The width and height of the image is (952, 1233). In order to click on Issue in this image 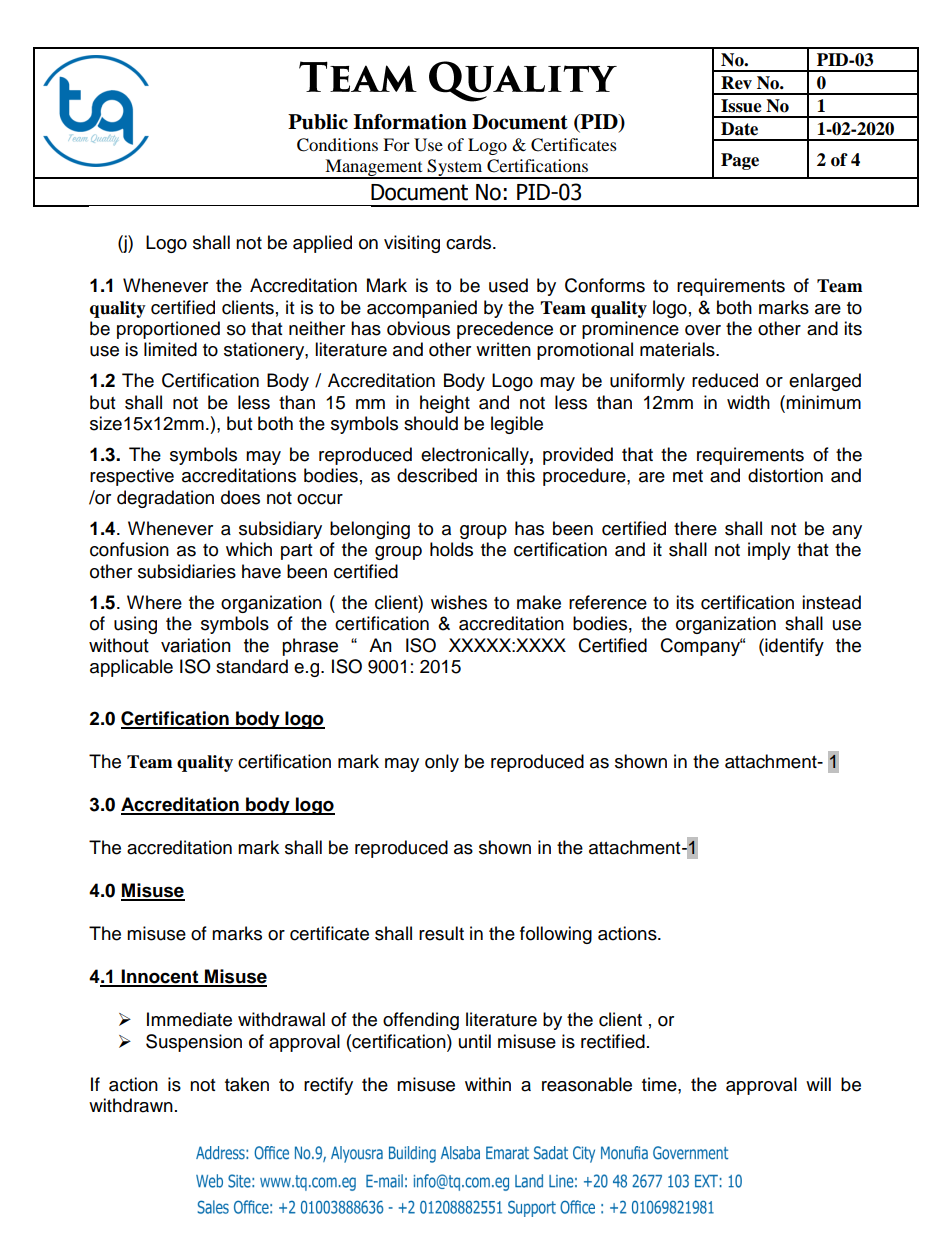, I will do `click(741, 106)`.
